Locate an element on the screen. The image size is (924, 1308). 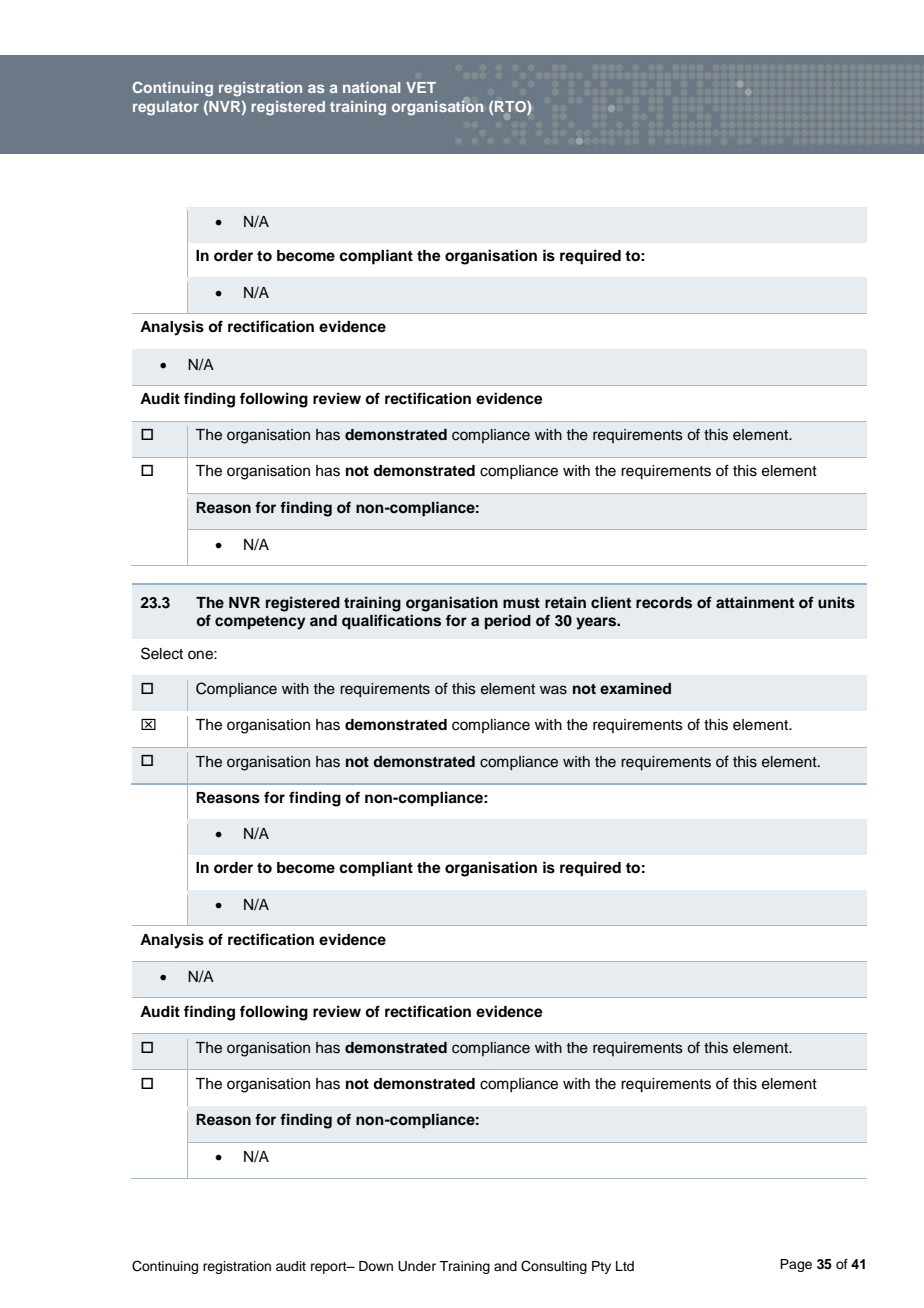
attainment is located at coordinates (755, 602).
